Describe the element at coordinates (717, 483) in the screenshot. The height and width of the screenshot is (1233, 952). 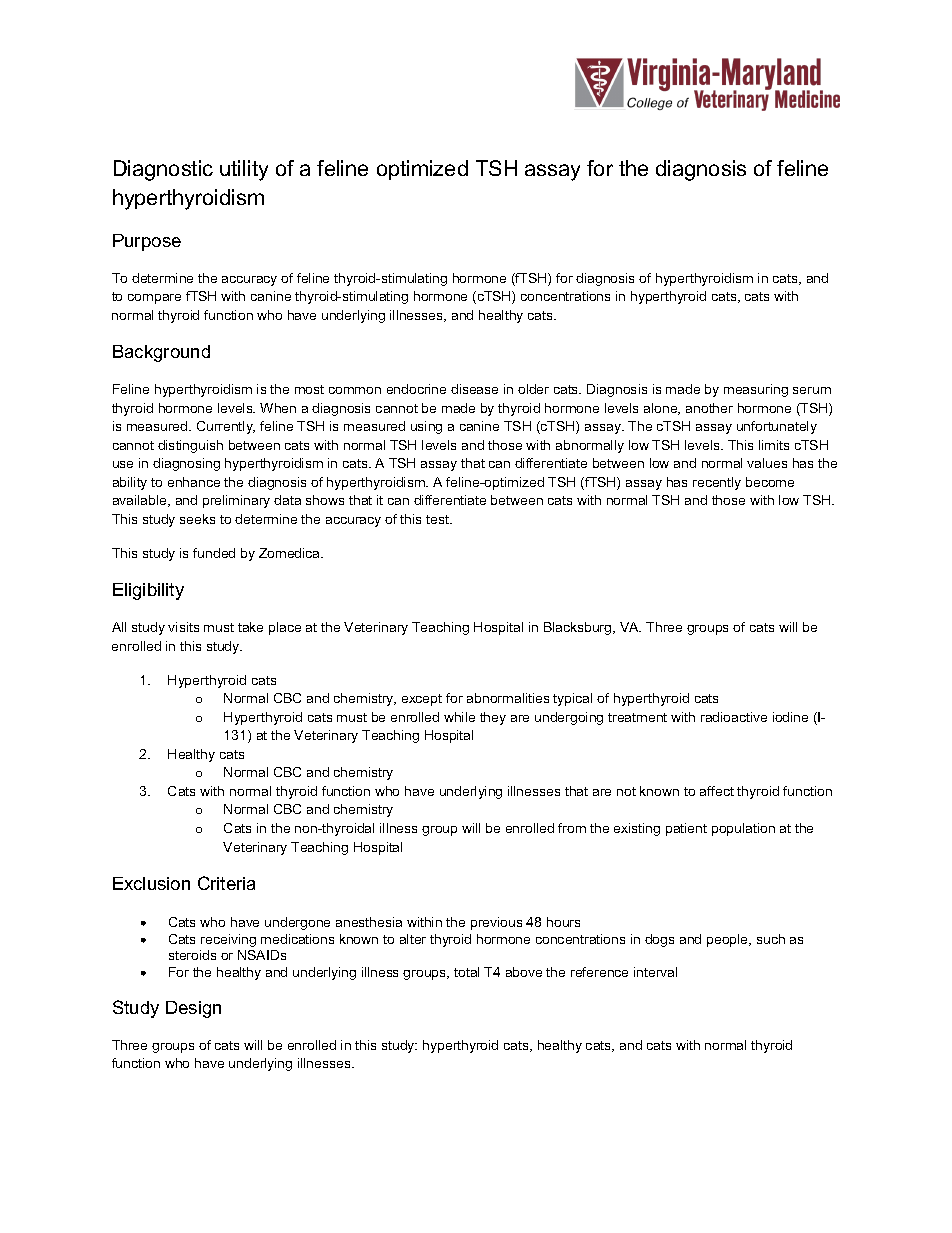
I see `recently` at that location.
